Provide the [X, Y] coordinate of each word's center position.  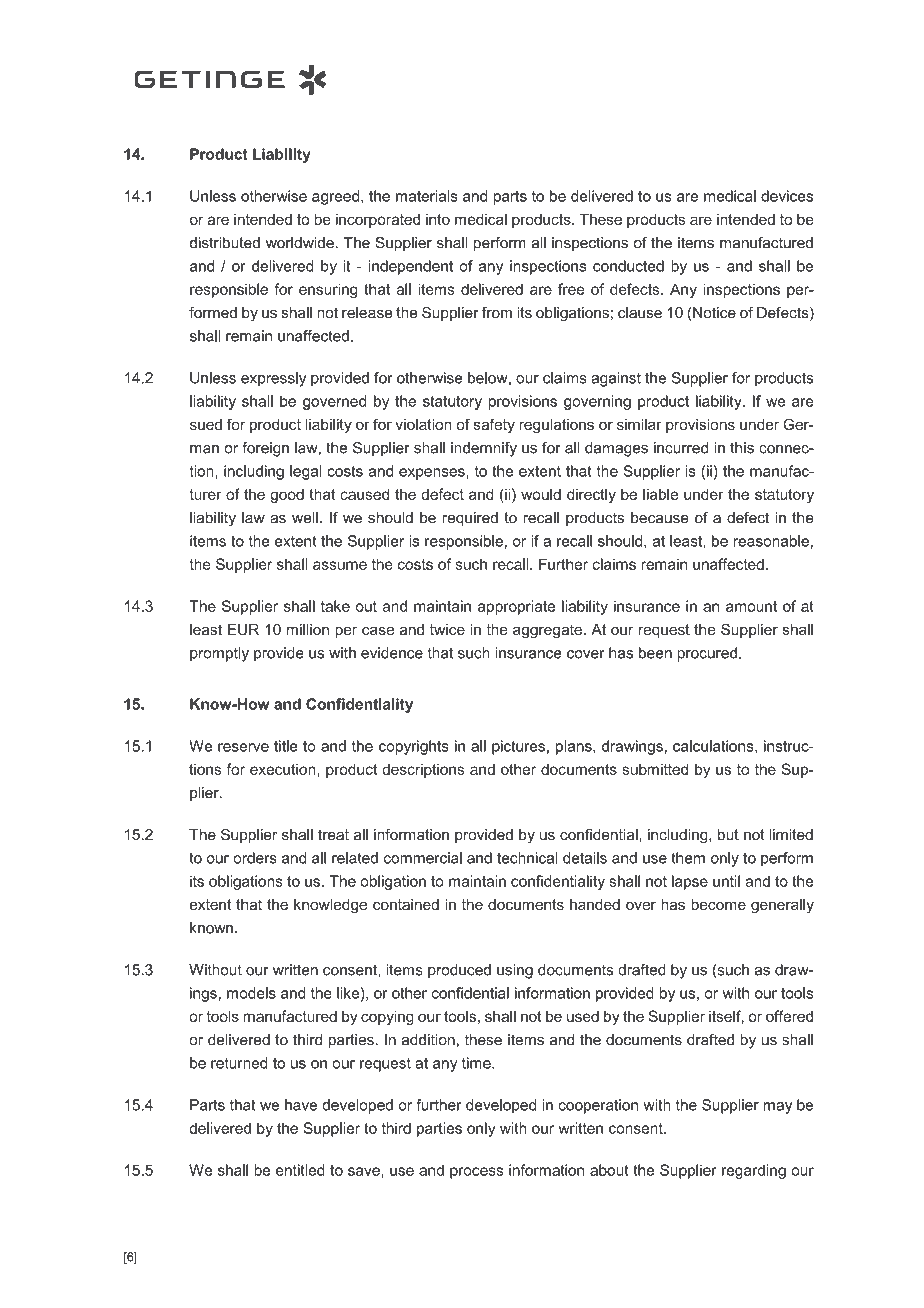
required [470, 519]
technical [527, 858]
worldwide [301, 243]
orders [255, 858]
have [301, 1105]
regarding [754, 1171]
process [476, 1173]
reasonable [771, 541]
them [688, 858]
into [438, 219]
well [305, 518]
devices [787, 196]
